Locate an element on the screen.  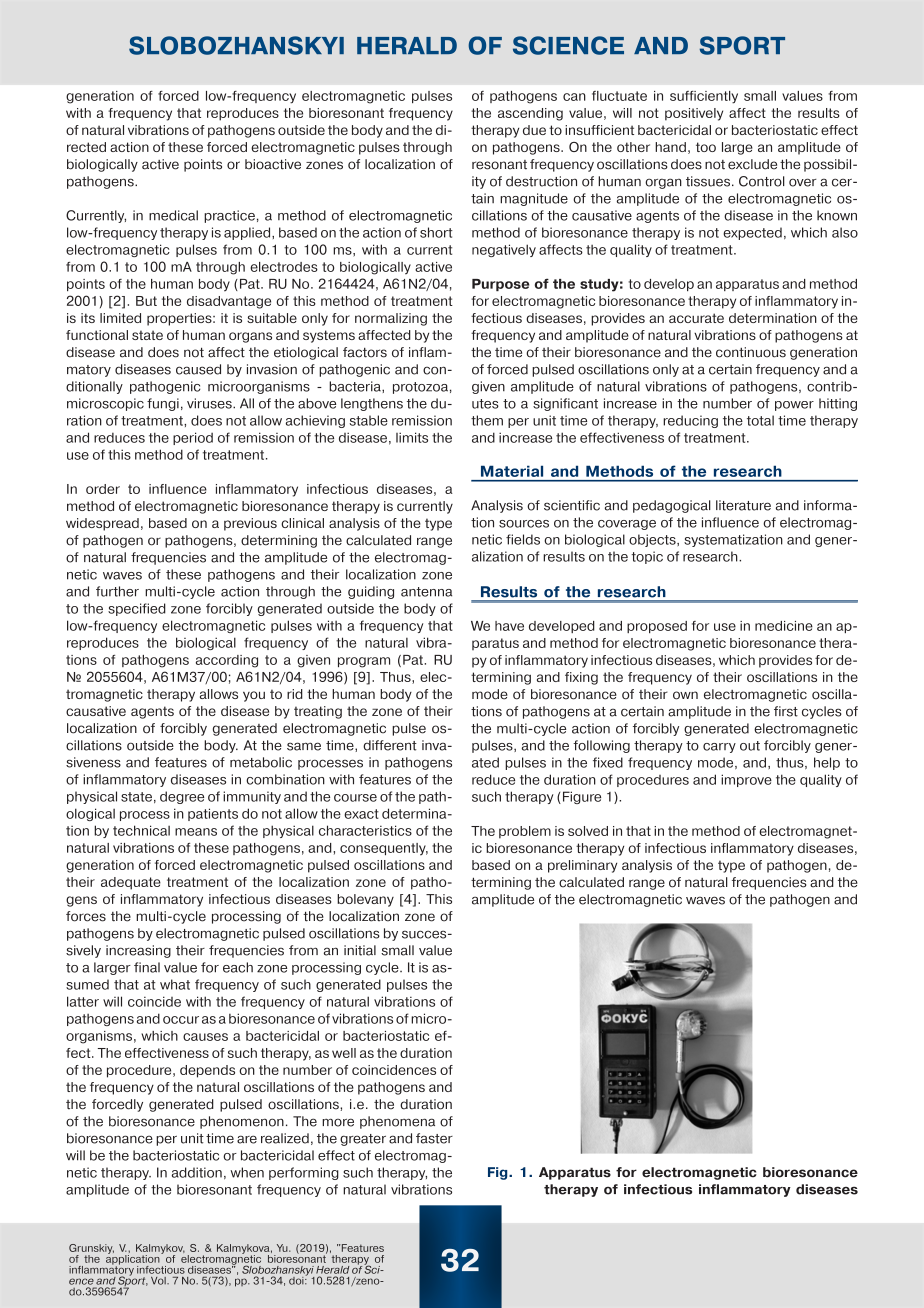
improve is located at coordinates (746, 780).
